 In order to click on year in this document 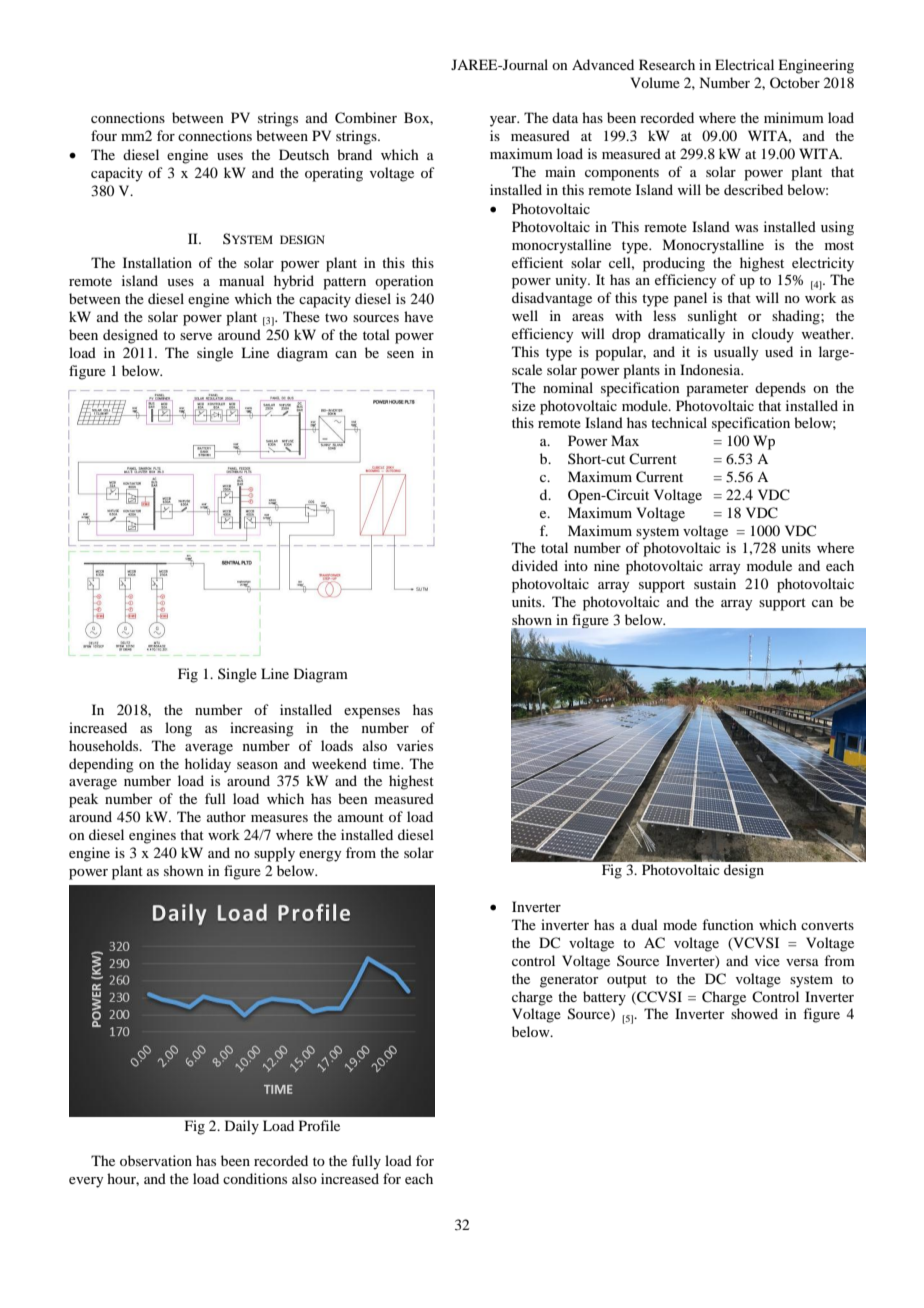, I will do `click(504, 121)`.
